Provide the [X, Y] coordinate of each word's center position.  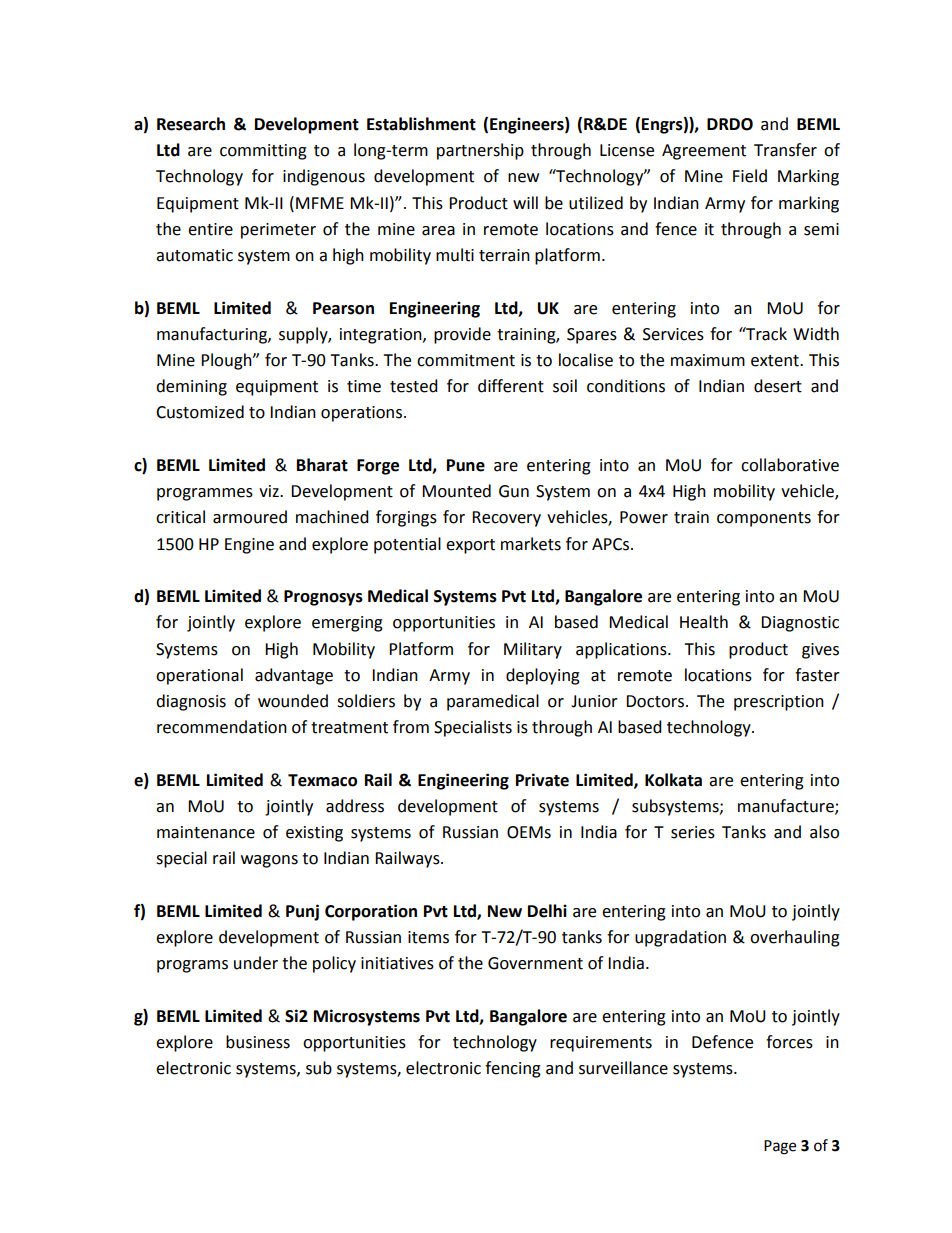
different [511, 386]
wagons [269, 861]
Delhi [547, 911]
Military [533, 650]
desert [778, 386]
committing [263, 152]
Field [750, 176]
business [258, 1042]
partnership [480, 151]
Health [704, 622]
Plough [227, 361]
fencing [513, 1069]
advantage [294, 676]
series [693, 832]
